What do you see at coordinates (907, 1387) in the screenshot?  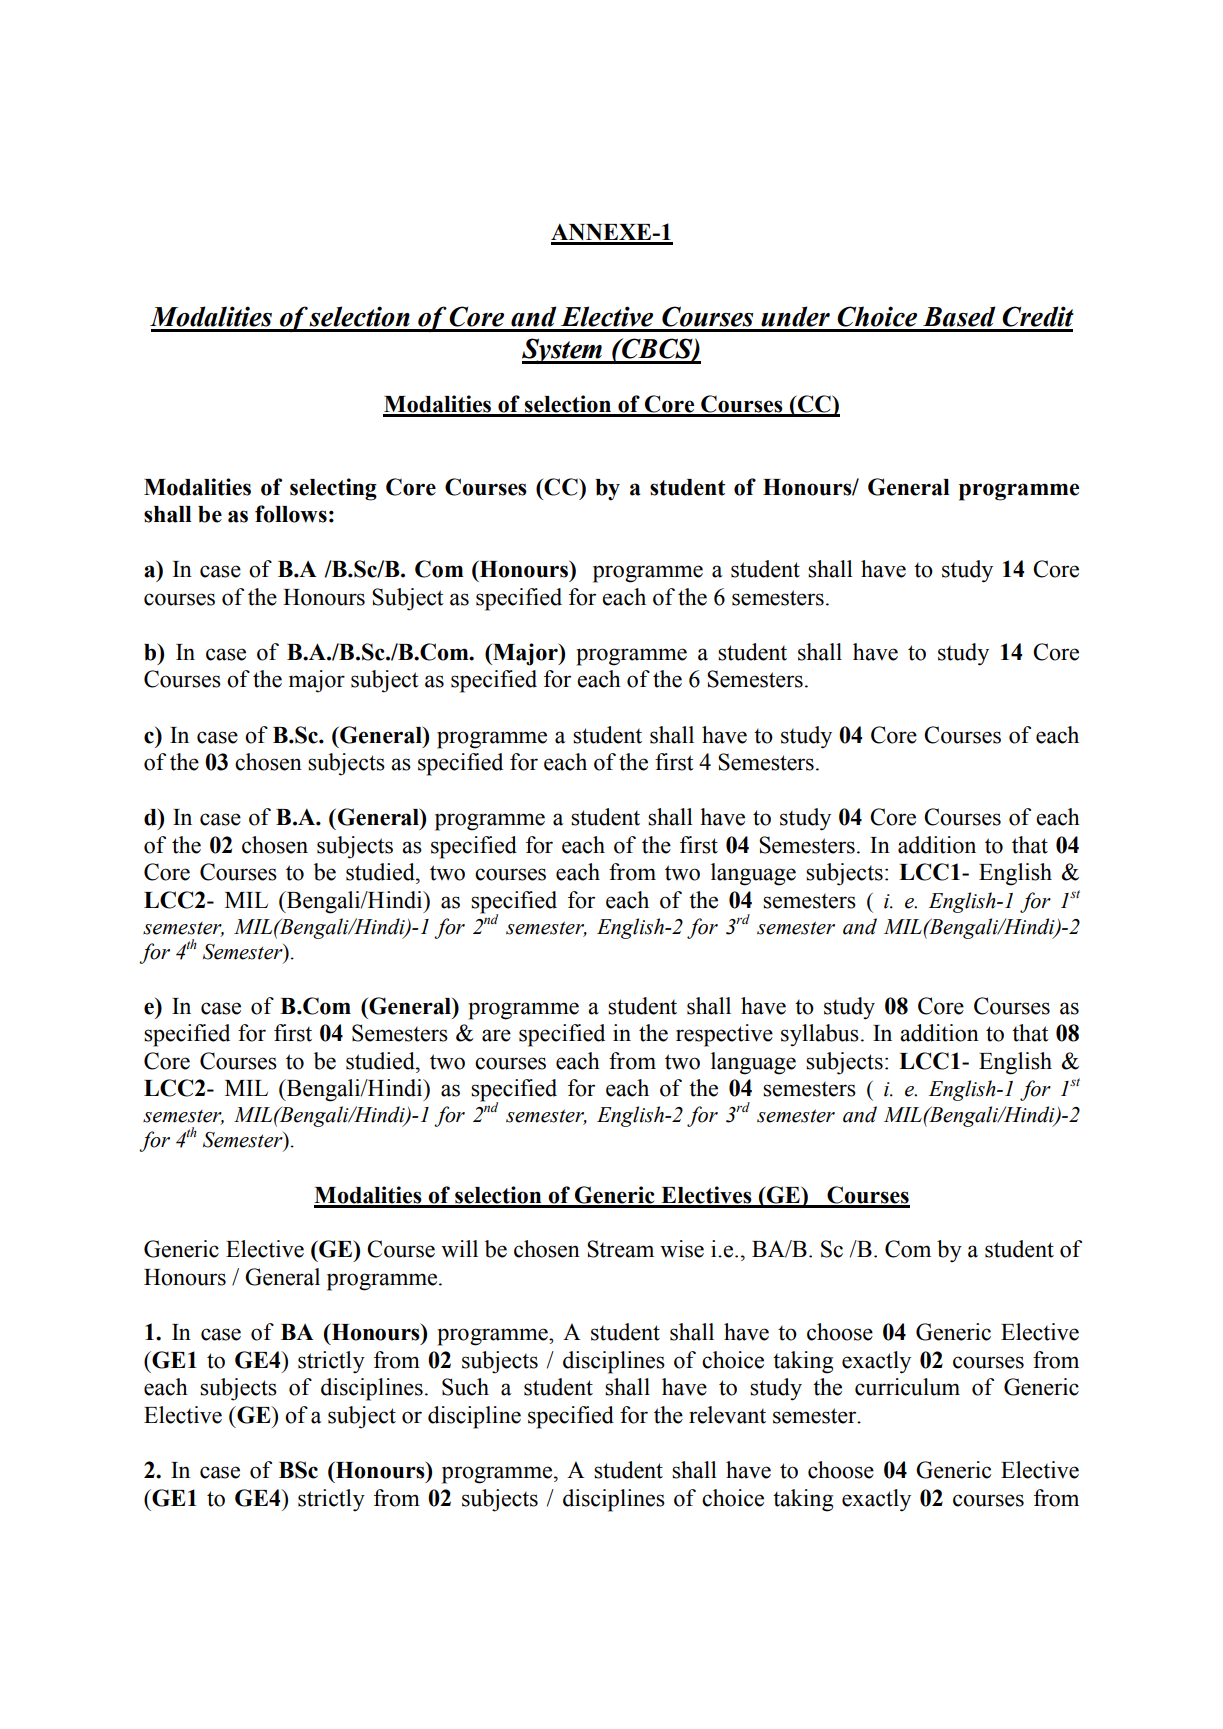 I see `curriculum` at bounding box center [907, 1387].
